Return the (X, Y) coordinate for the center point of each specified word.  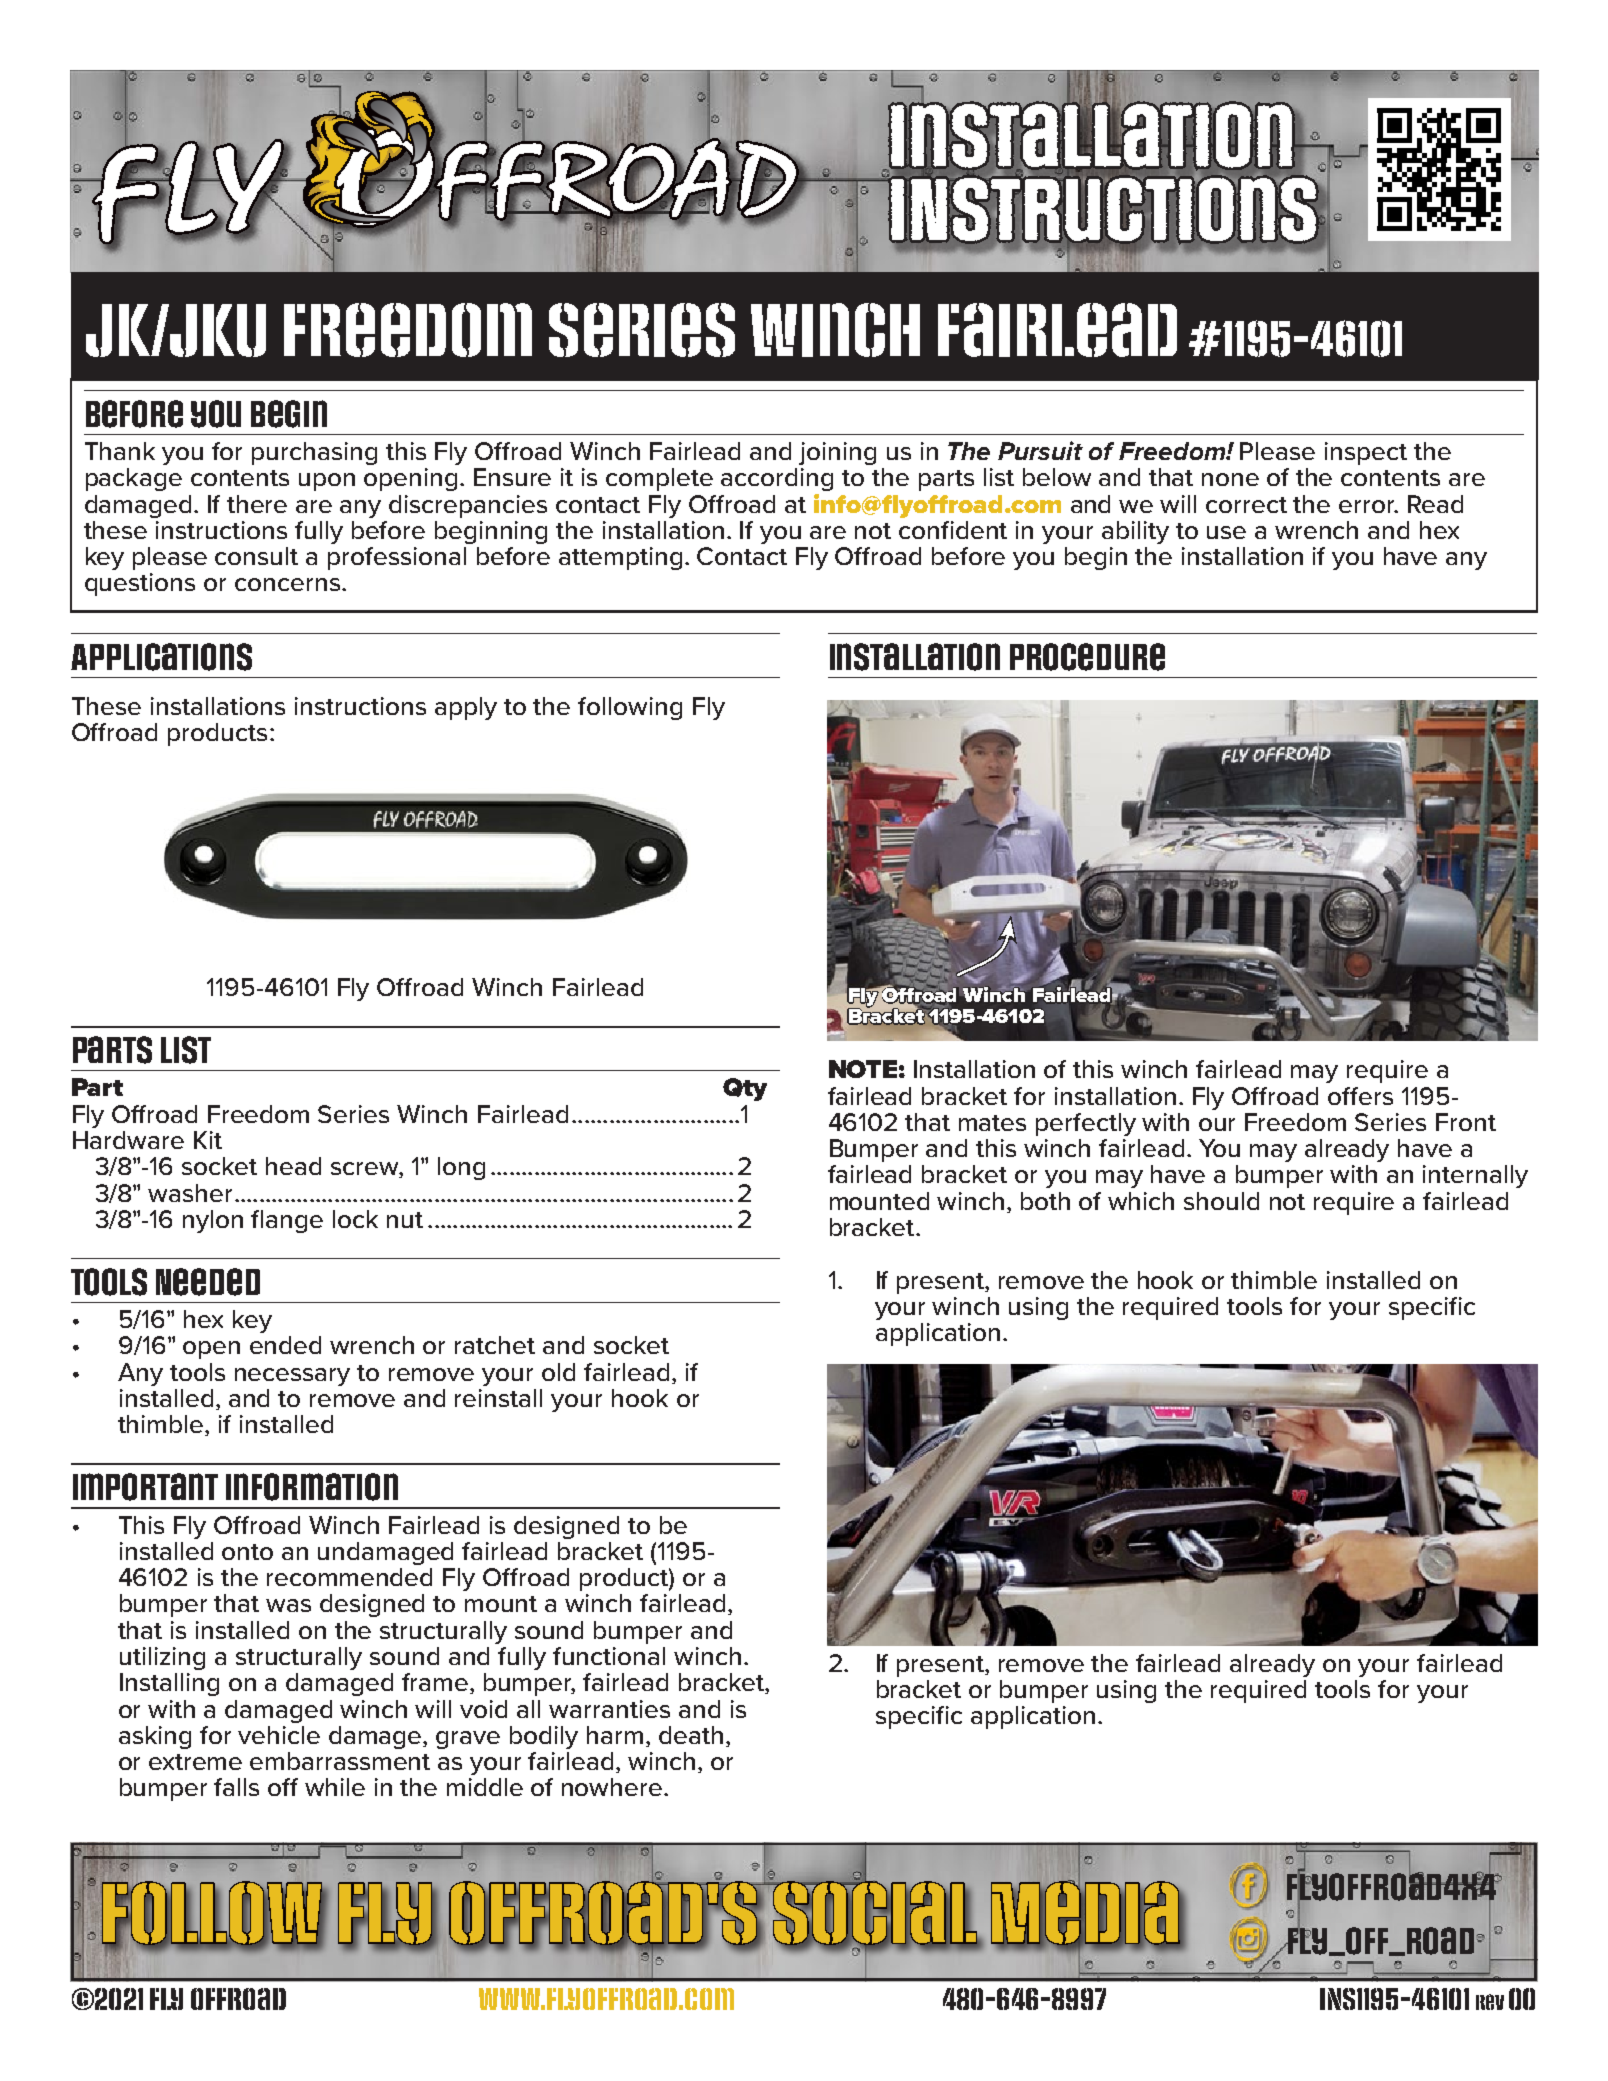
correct (1246, 505)
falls (236, 1787)
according (777, 479)
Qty (745, 1089)
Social (875, 1913)
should (1221, 1201)
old (558, 1372)
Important (145, 1487)
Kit (208, 1140)
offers (1360, 1096)
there (257, 504)
